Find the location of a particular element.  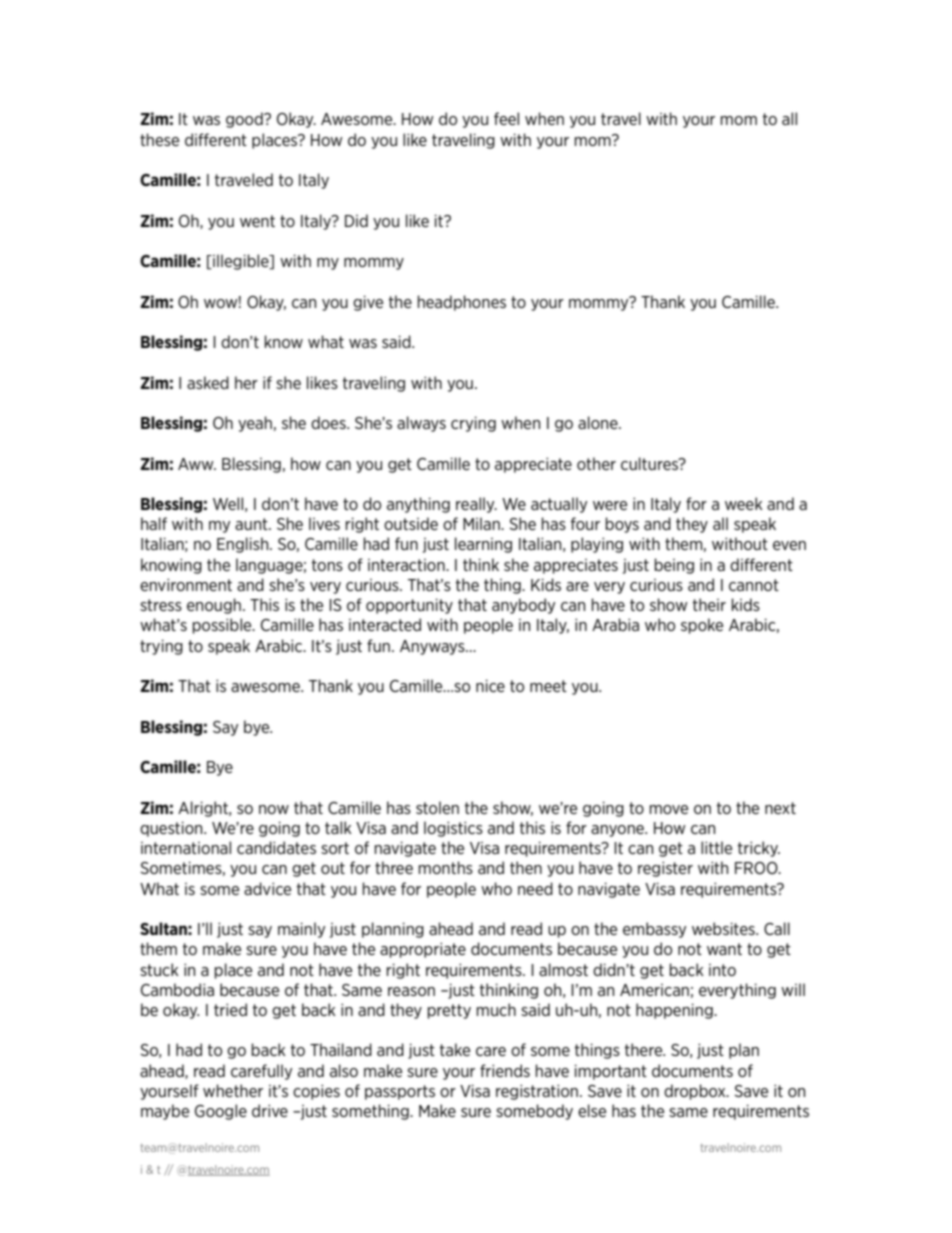

stolen is located at coordinates (437, 807).
